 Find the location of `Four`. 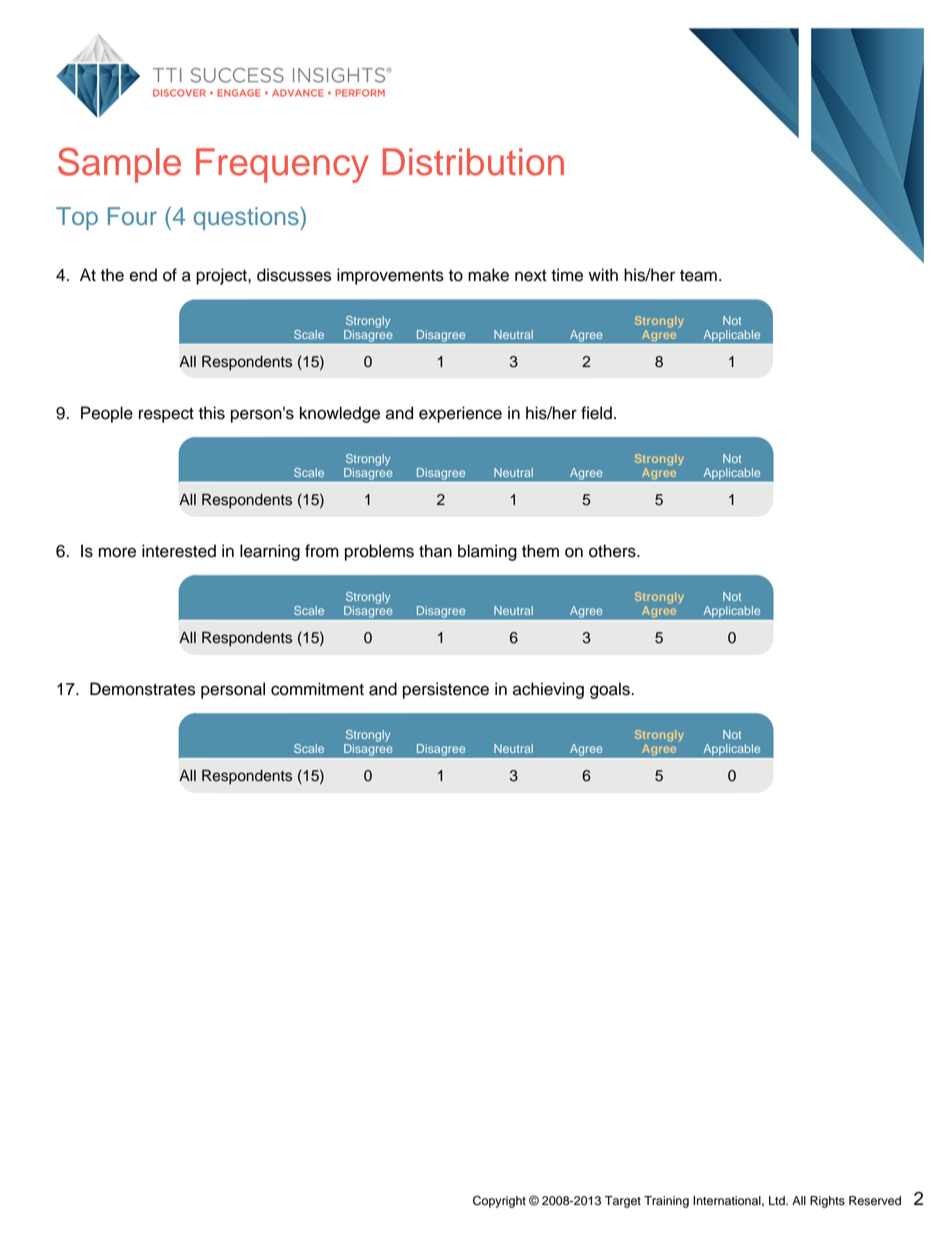

Four is located at coordinates (132, 216).
